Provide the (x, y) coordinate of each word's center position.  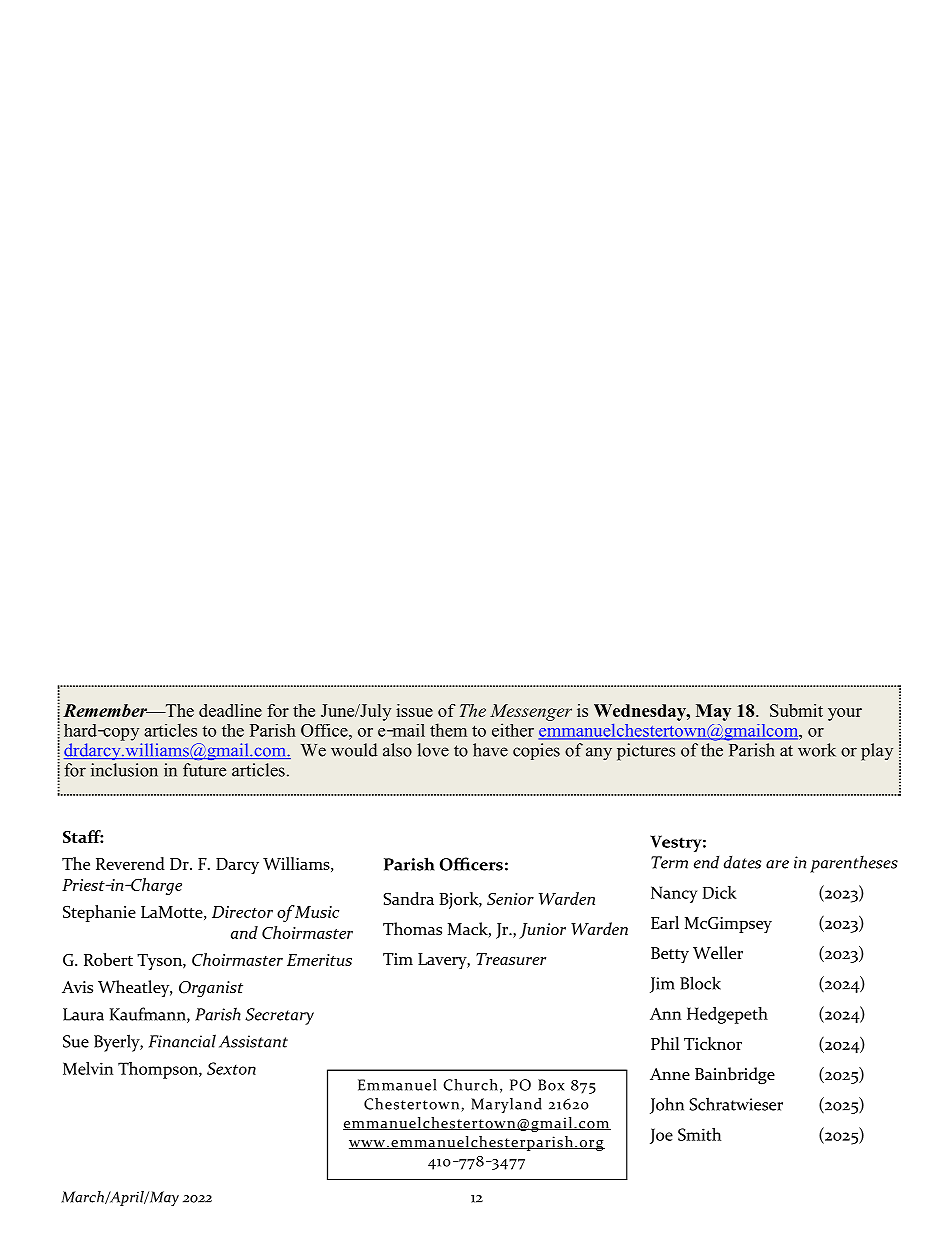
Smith (699, 1134)
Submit (796, 710)
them (448, 730)
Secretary (279, 1016)
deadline (230, 710)
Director (242, 912)
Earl (665, 922)
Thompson (159, 1070)
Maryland (506, 1105)
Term (669, 862)
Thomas (412, 929)
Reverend (130, 863)
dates (742, 862)
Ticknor (713, 1043)
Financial (182, 1041)
